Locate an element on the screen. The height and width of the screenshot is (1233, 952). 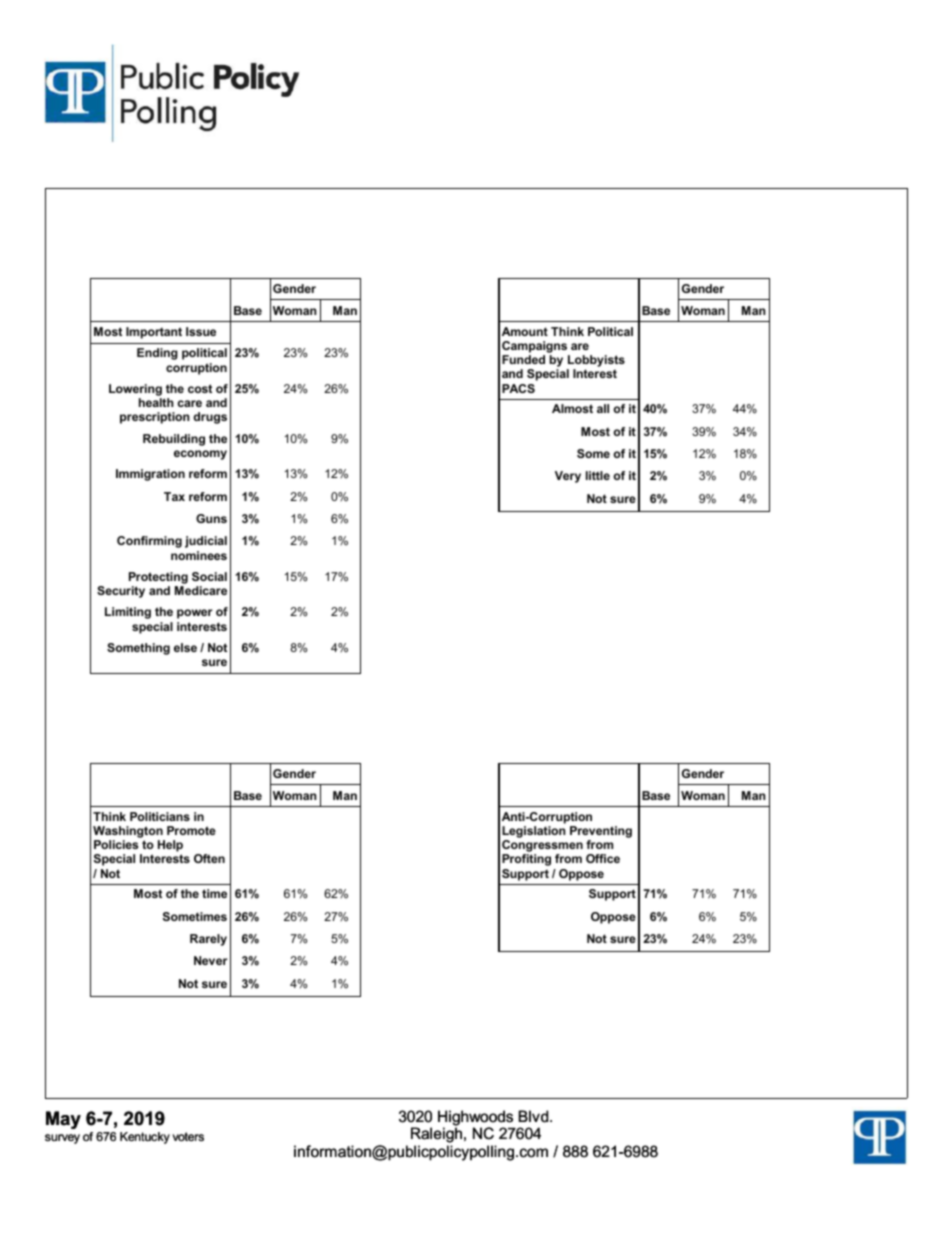
Legislation is located at coordinates (533, 832).
